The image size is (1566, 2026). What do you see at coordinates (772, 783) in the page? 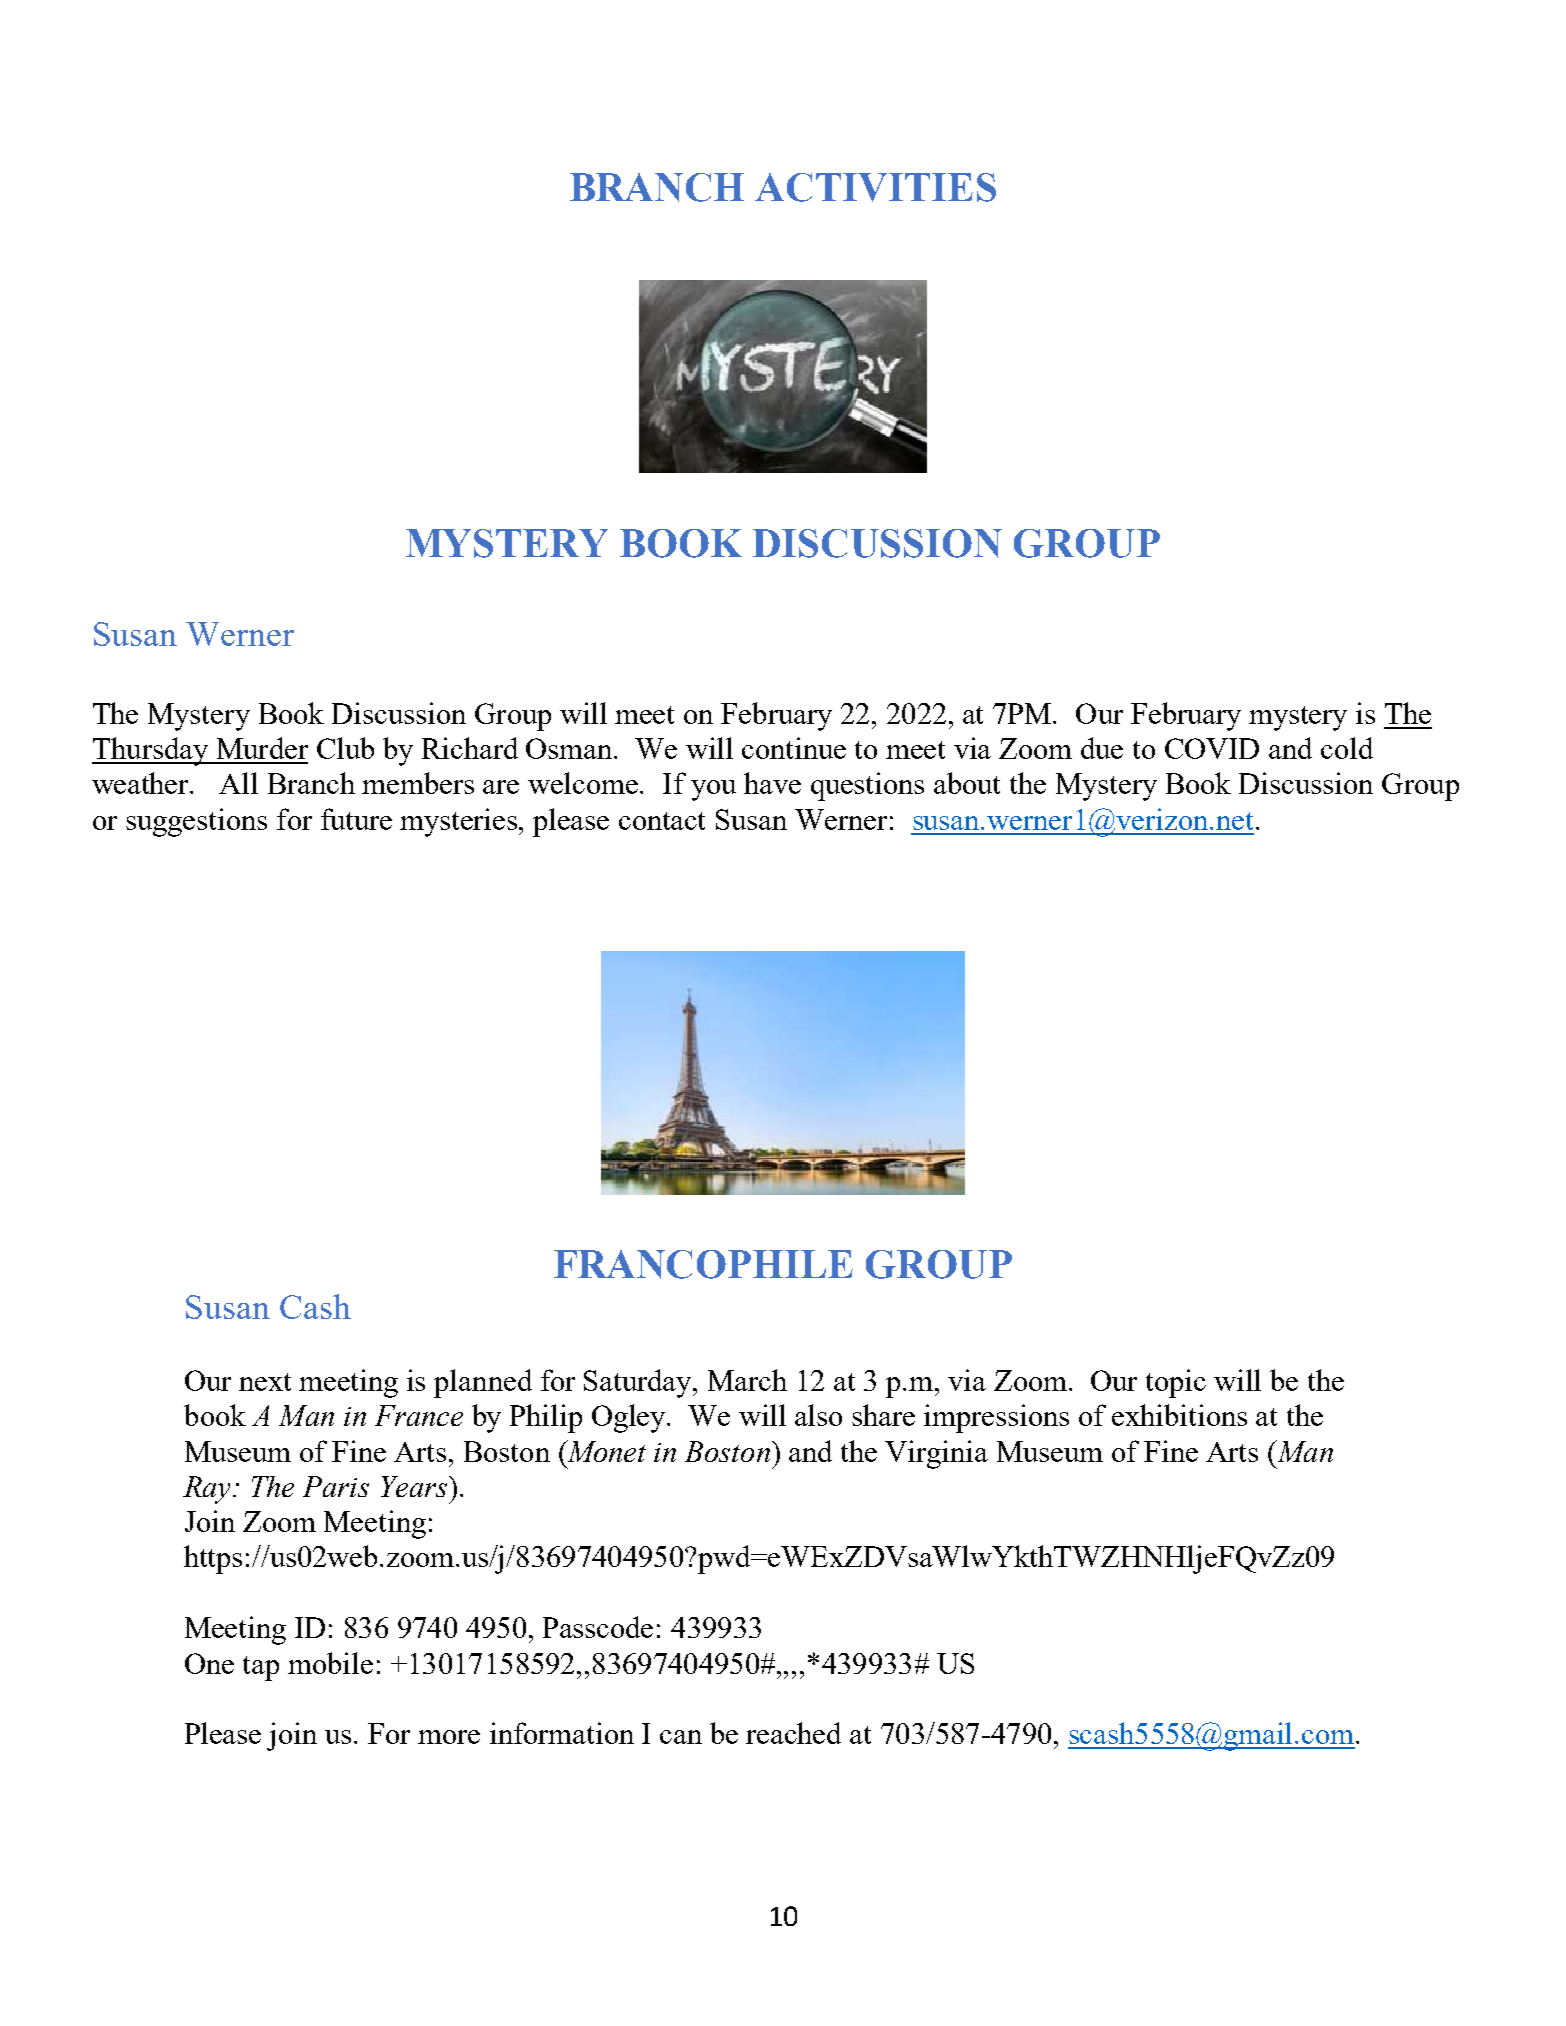
I see `have` at bounding box center [772, 783].
